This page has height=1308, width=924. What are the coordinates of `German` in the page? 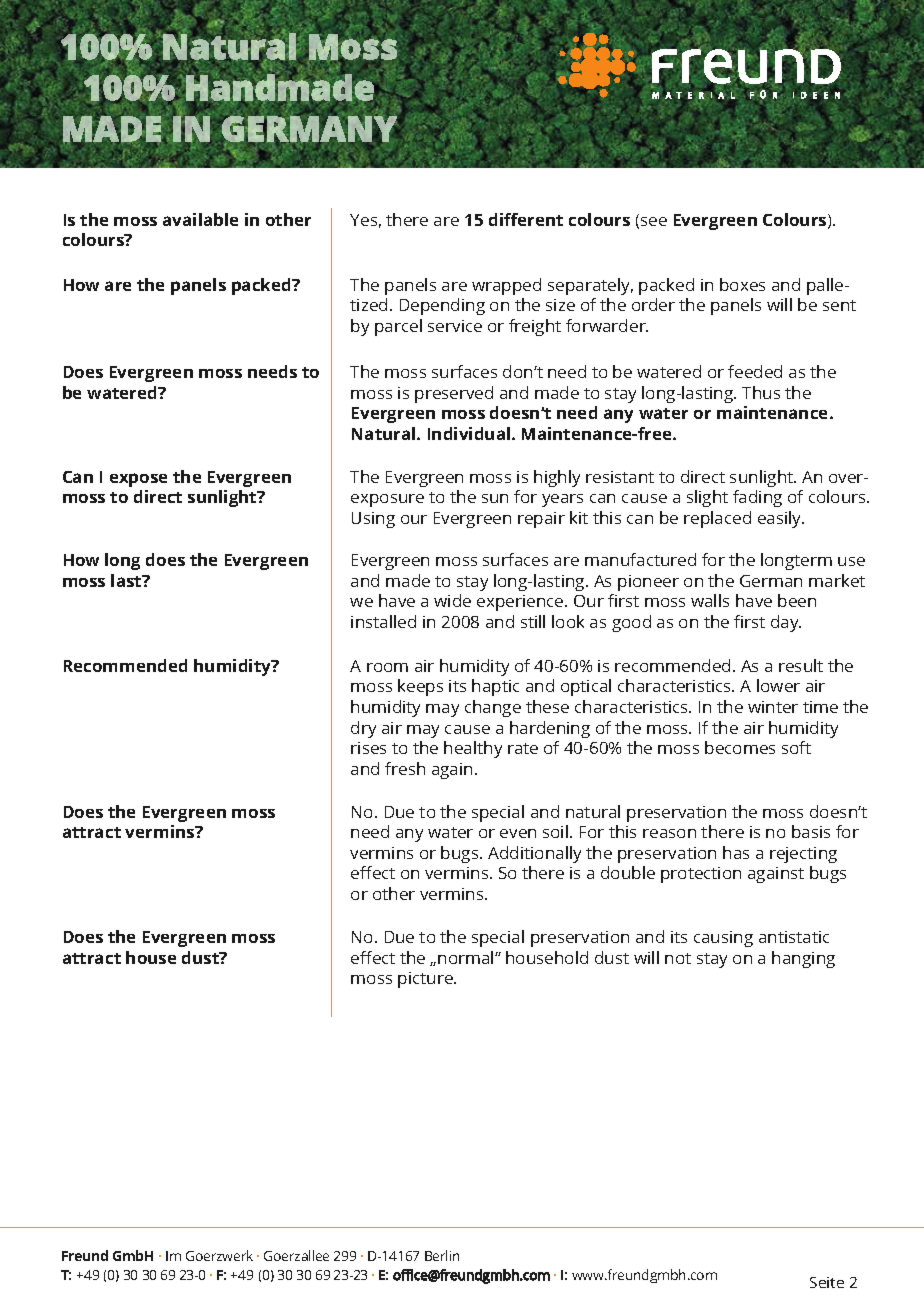 It's located at (771, 581).
